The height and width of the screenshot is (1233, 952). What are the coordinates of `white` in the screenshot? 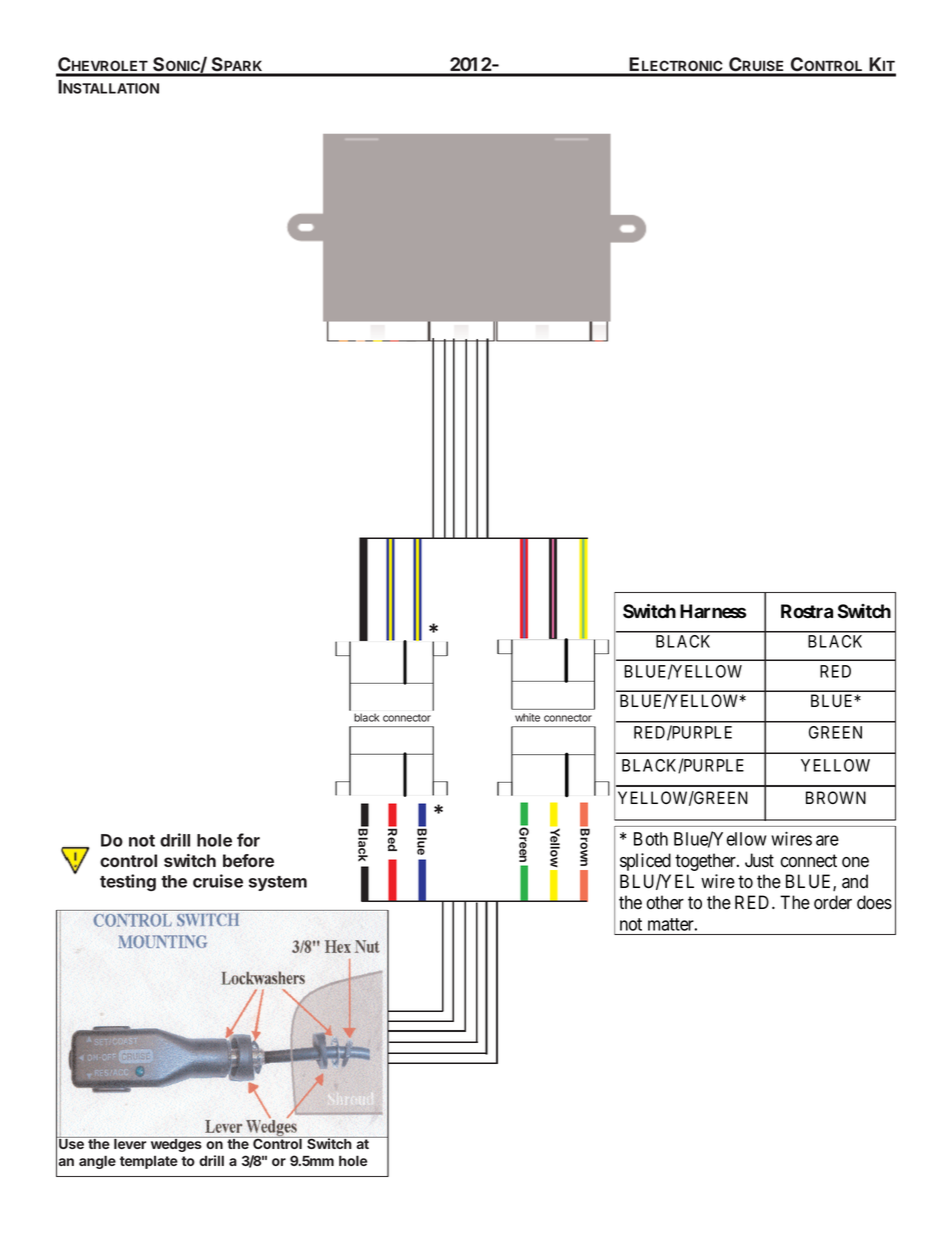 It's located at (527, 717).
